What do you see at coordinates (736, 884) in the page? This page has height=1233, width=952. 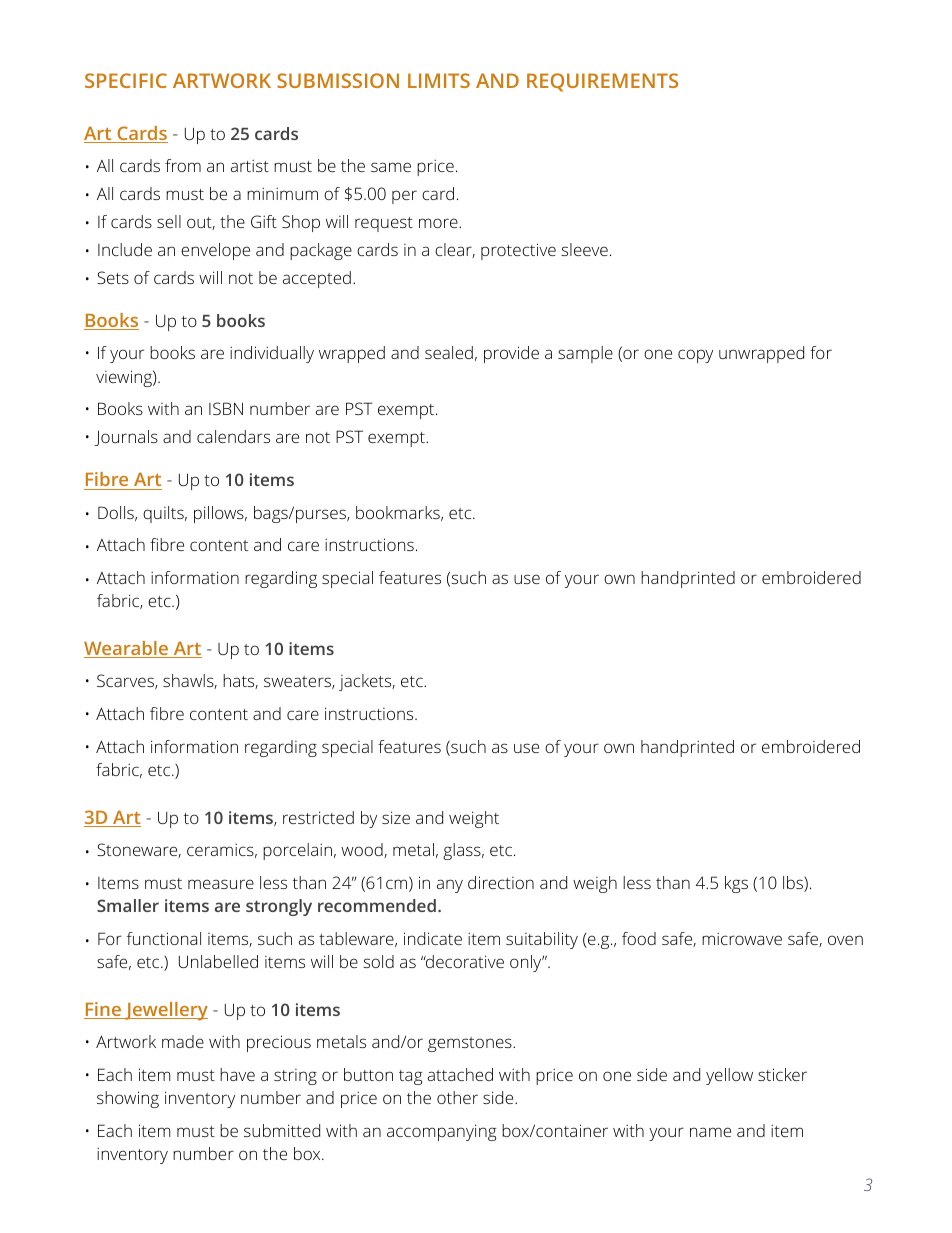 I see `kgs` at bounding box center [736, 884].
